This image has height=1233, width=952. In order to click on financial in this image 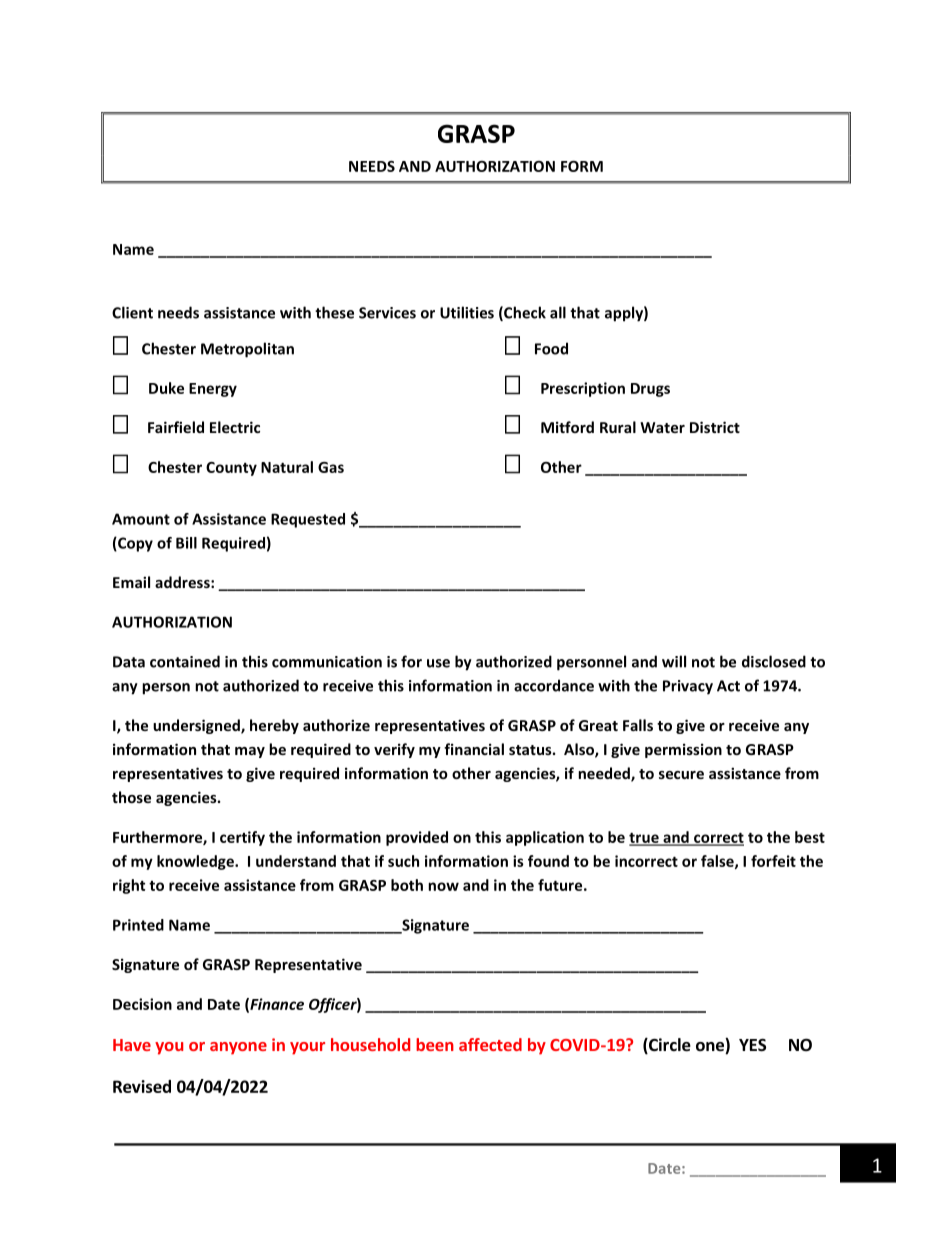, I will do `click(474, 749)`.
